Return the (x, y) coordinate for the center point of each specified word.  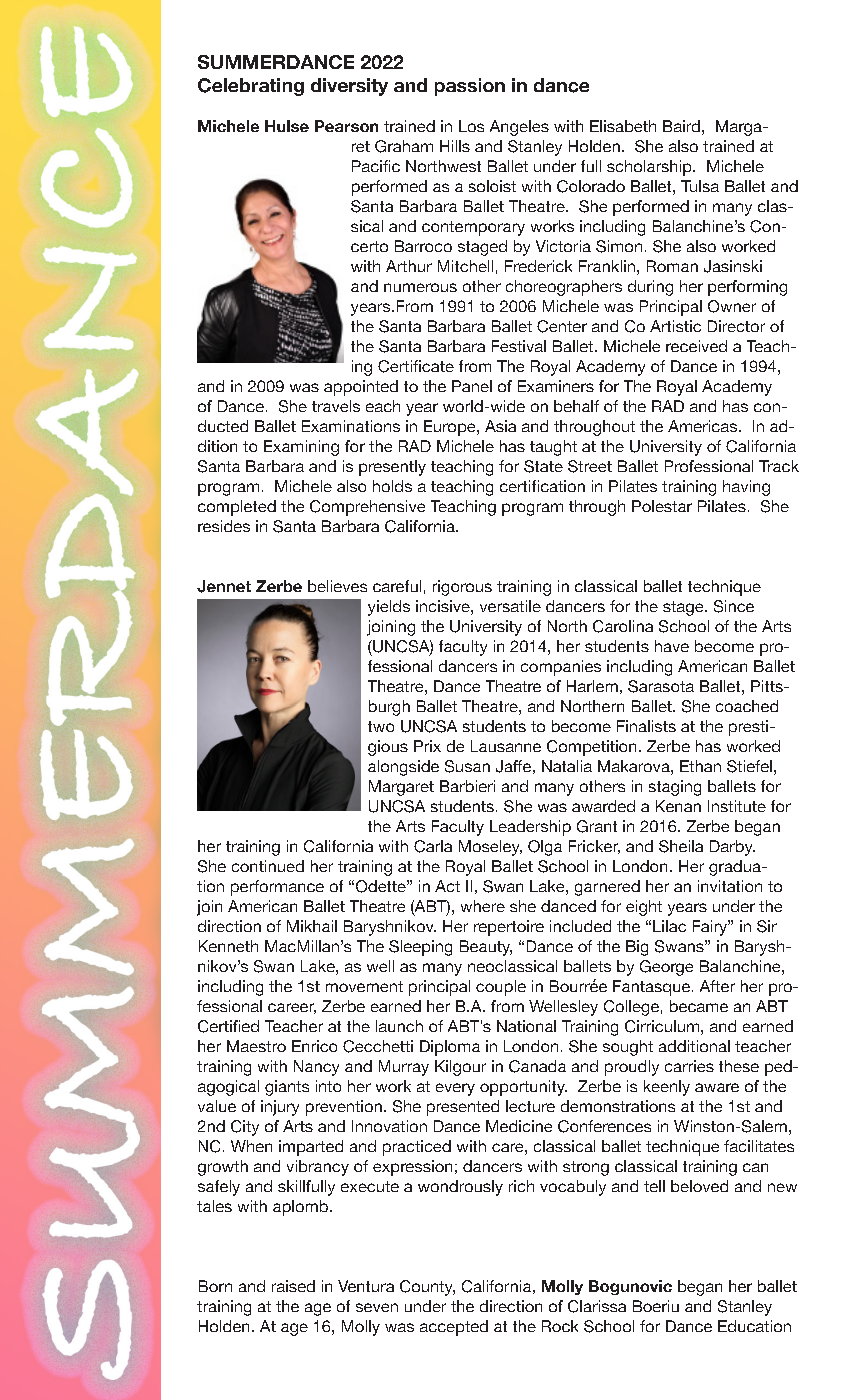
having (746, 488)
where (483, 906)
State (543, 466)
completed (237, 508)
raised (293, 1286)
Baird (681, 126)
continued (268, 866)
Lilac (669, 926)
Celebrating (251, 87)
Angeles (519, 128)
